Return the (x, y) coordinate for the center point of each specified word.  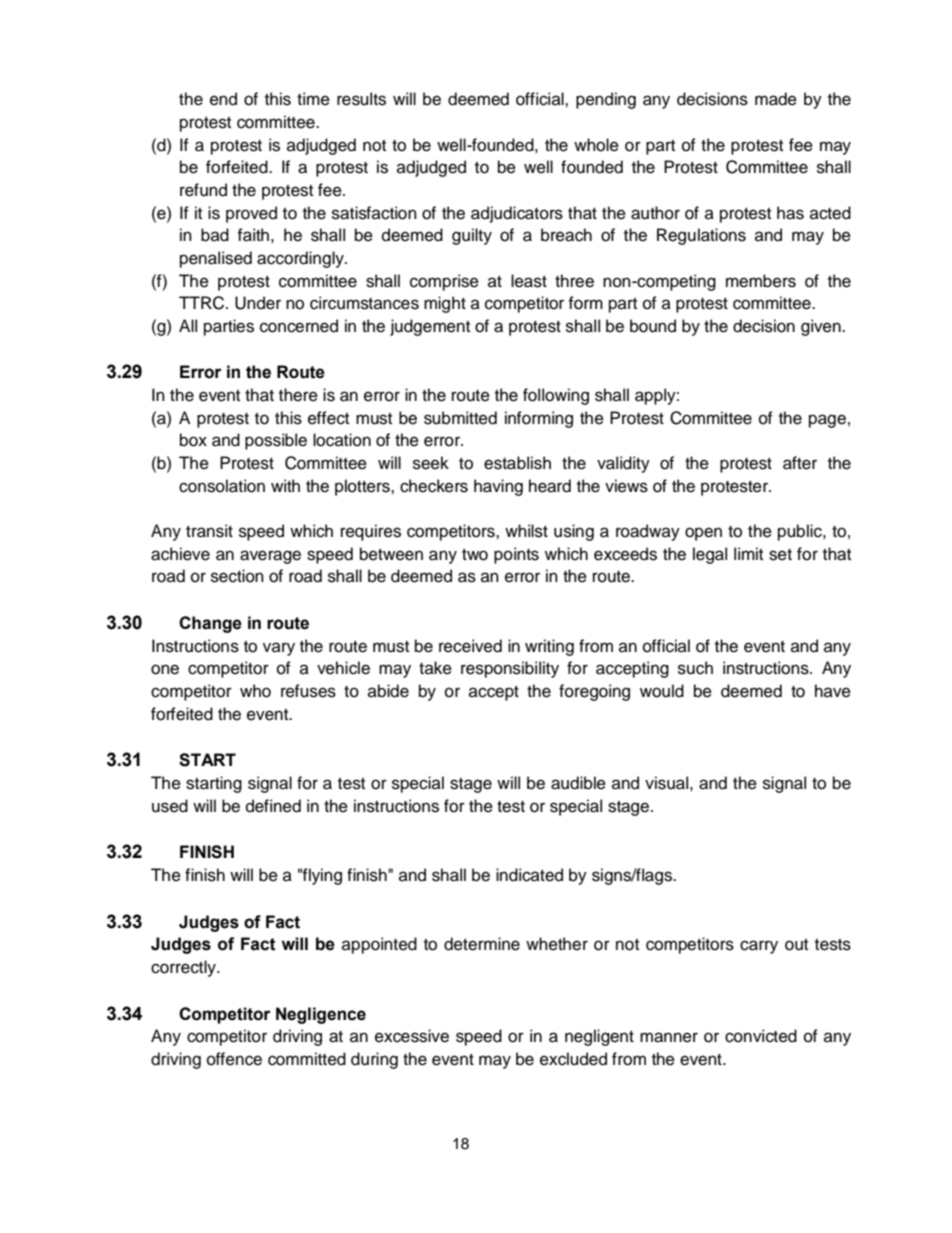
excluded (573, 1059)
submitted (460, 418)
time (313, 99)
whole (596, 145)
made (776, 99)
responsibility (510, 669)
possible (276, 441)
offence (234, 1059)
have (833, 691)
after (800, 463)
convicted (761, 1036)
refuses (308, 691)
